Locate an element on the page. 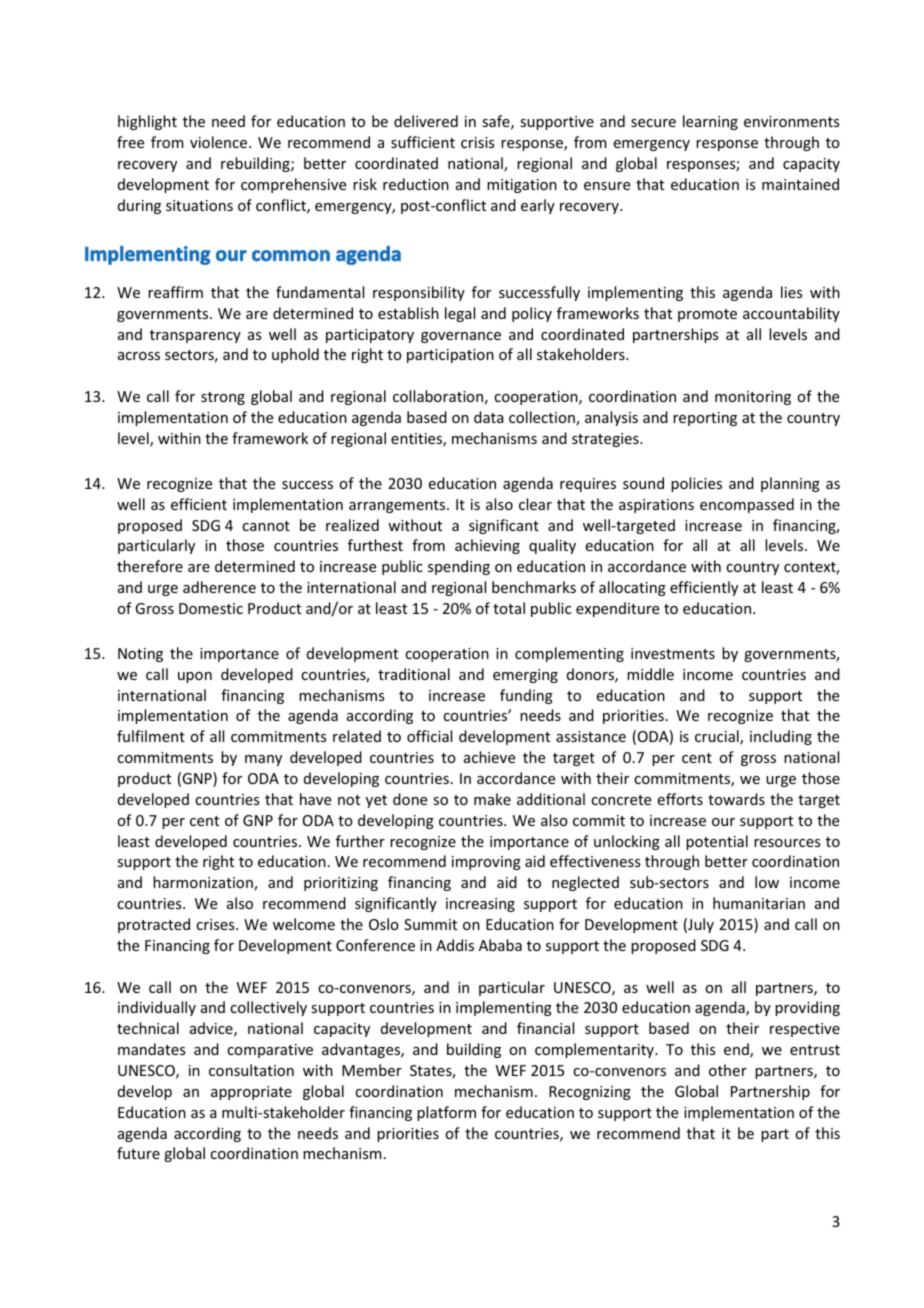 The image size is (924, 1308). violence is located at coordinates (220, 142).
